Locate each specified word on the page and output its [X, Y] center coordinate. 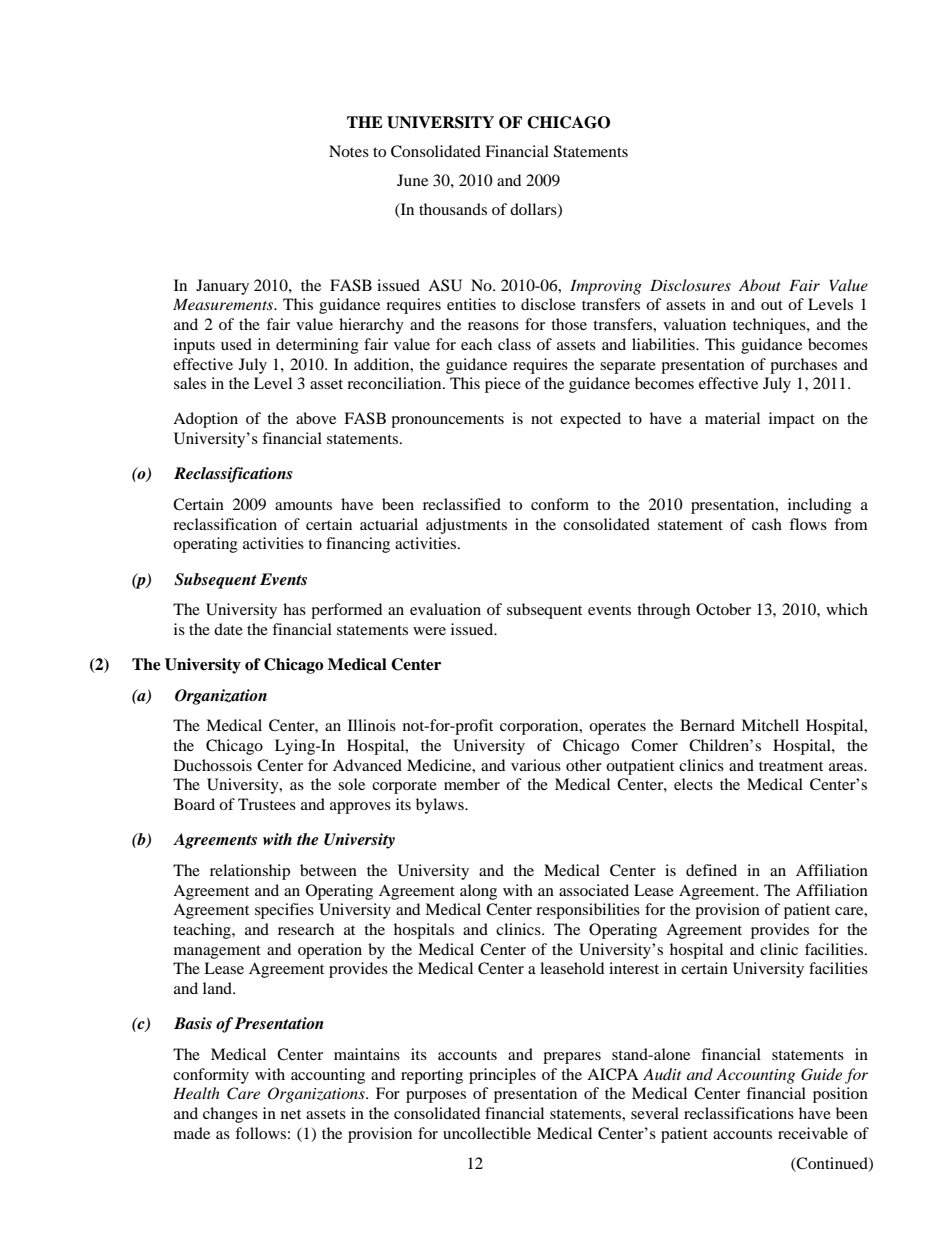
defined [711, 870]
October [723, 609]
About [760, 285]
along [478, 892]
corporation [540, 727]
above [316, 418]
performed [346, 611]
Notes [349, 151]
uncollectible [487, 1133]
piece [503, 385]
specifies [284, 911]
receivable [813, 1133]
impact [792, 420]
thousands [453, 209]
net [291, 1114]
